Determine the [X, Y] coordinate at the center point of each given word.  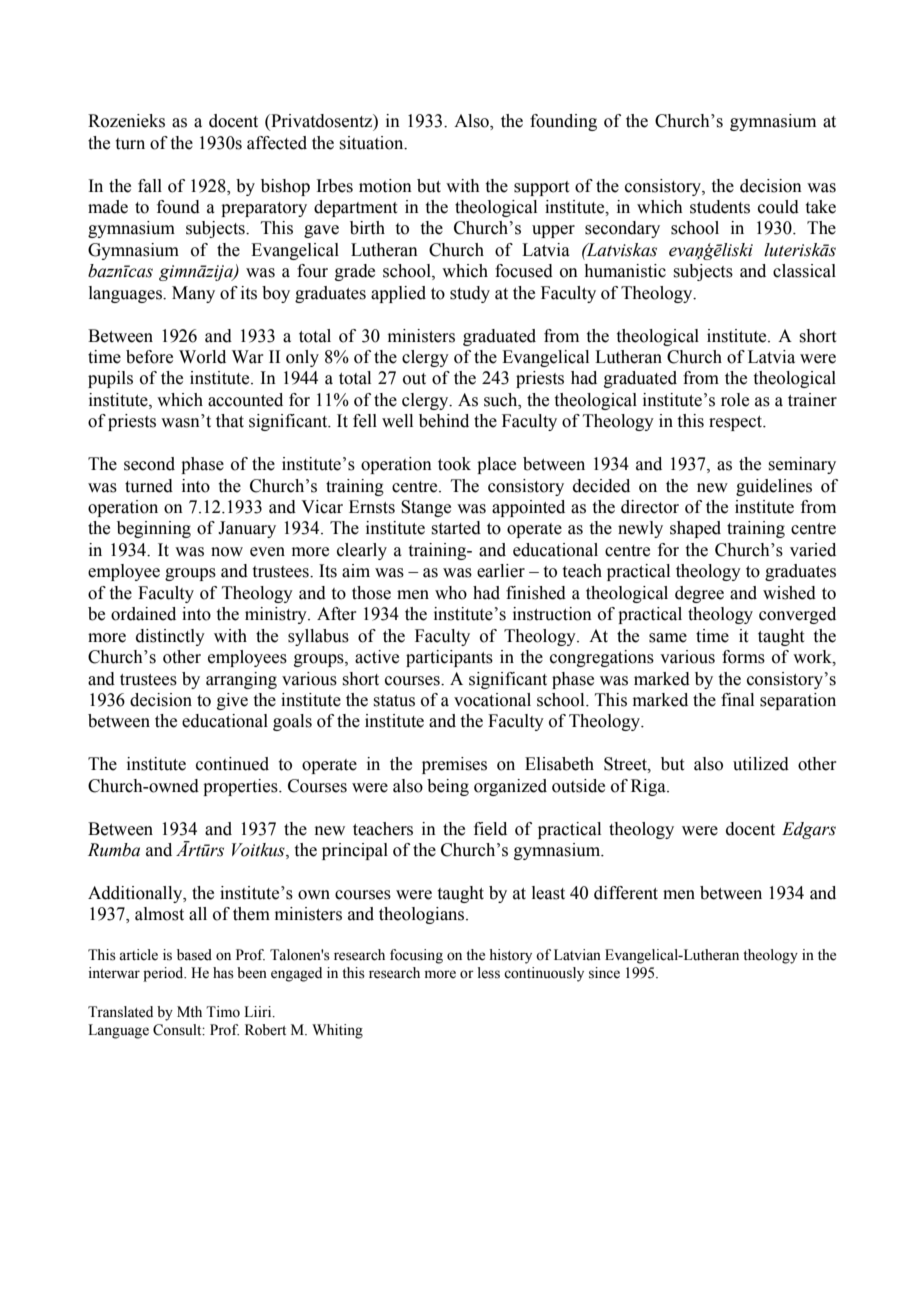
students [720, 207]
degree [699, 594]
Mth [189, 1011]
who [451, 593]
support [541, 188]
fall [150, 186]
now [227, 552]
